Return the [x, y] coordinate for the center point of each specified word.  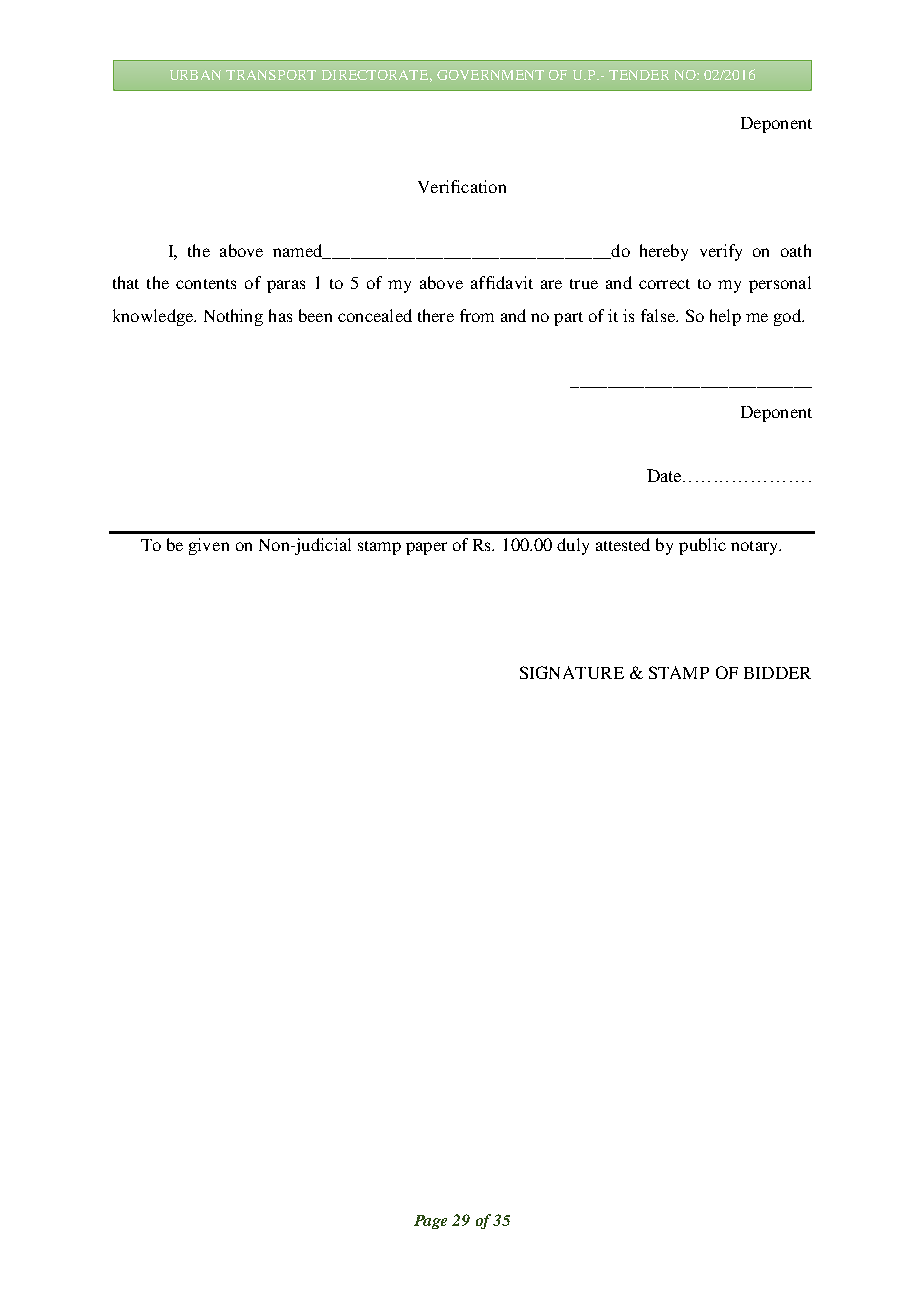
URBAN [195, 75]
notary [755, 548]
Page [430, 1222]
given [209, 546]
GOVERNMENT [490, 75]
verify [721, 252]
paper [426, 548]
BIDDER [777, 673]
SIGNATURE [572, 672]
